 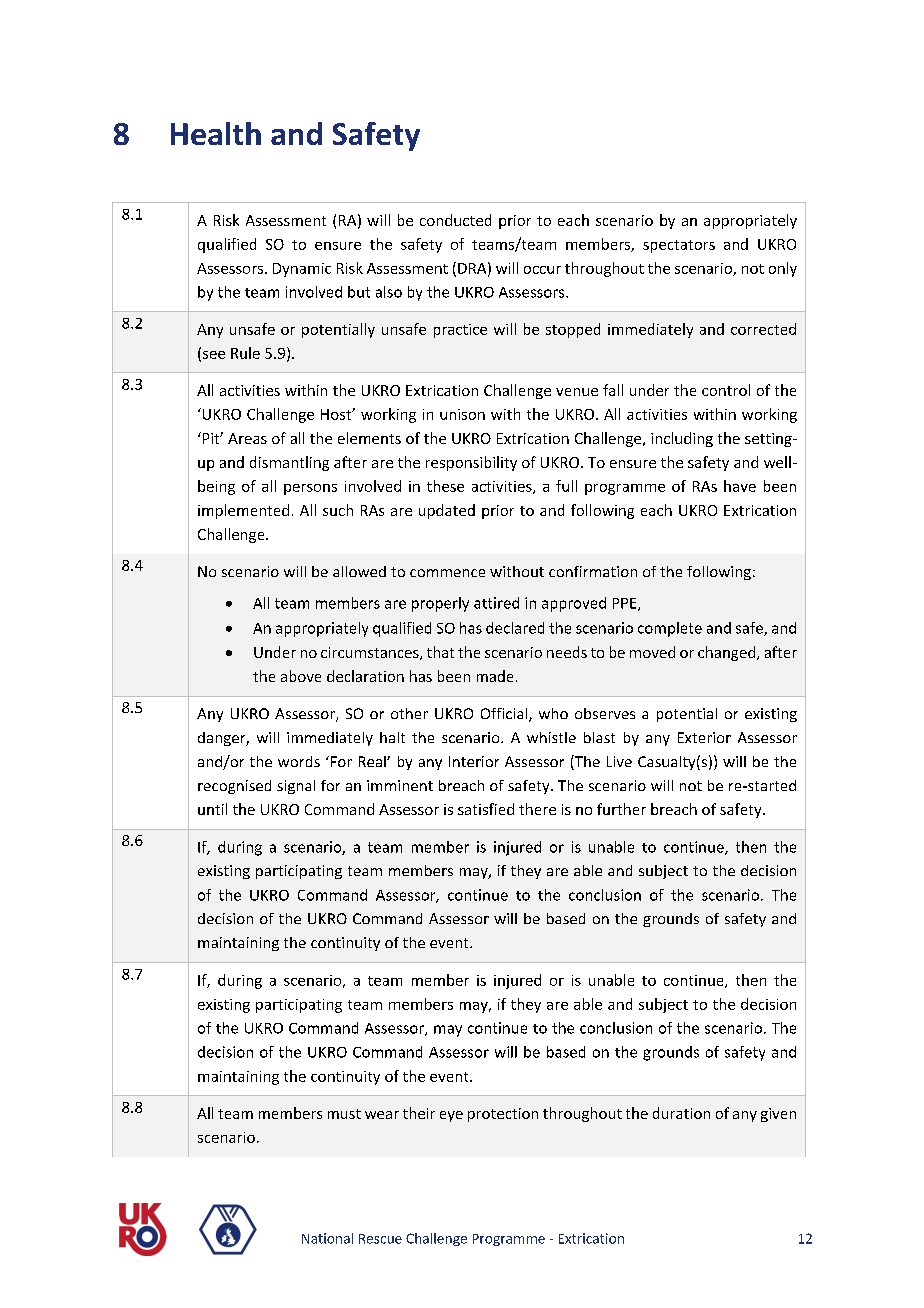 I want to click on conducted, so click(x=455, y=220).
